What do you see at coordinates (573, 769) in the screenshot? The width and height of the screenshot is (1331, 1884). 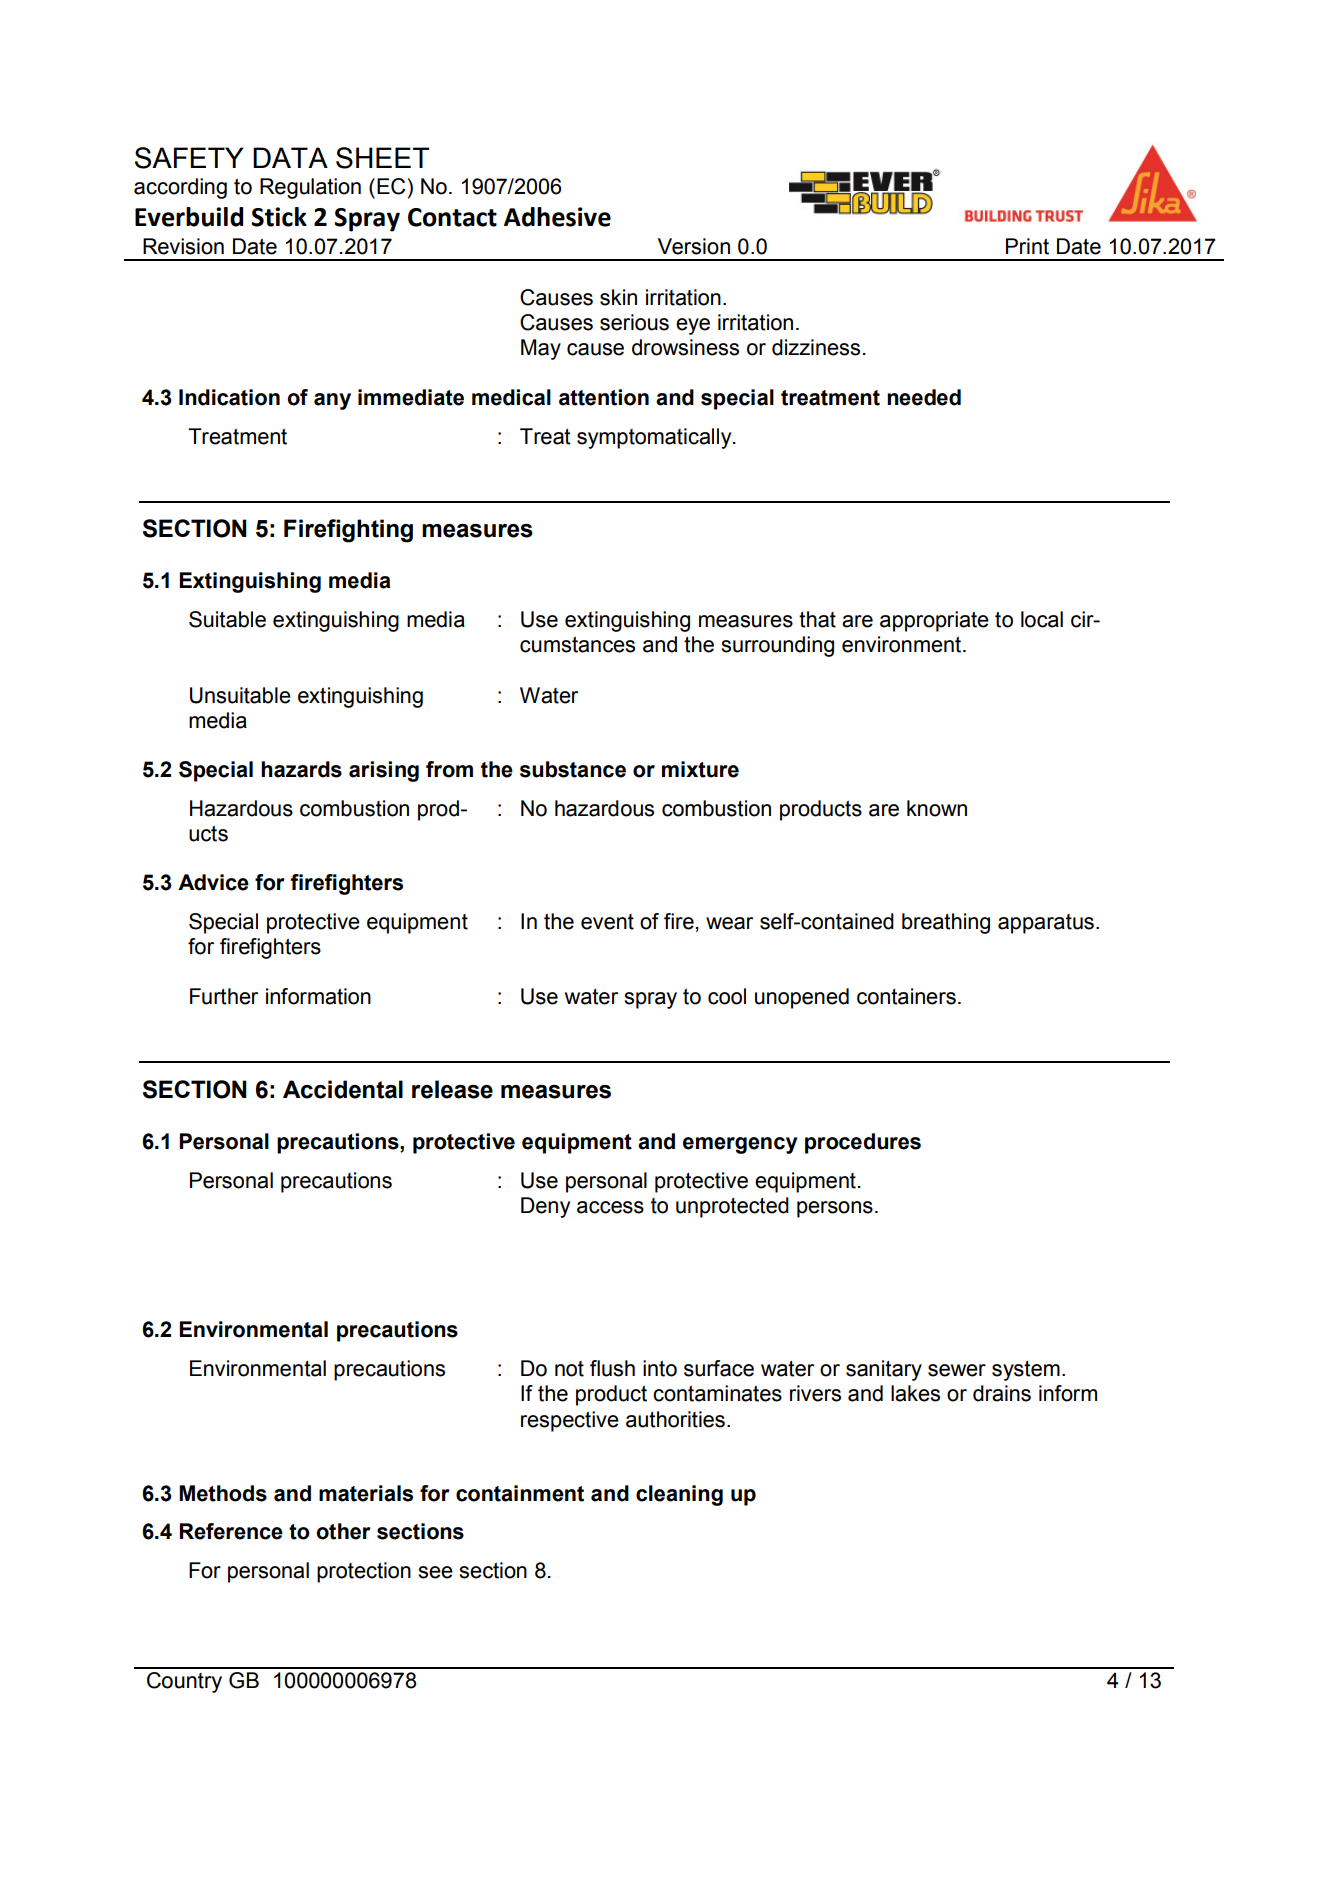 I see `substance` at bounding box center [573, 769].
